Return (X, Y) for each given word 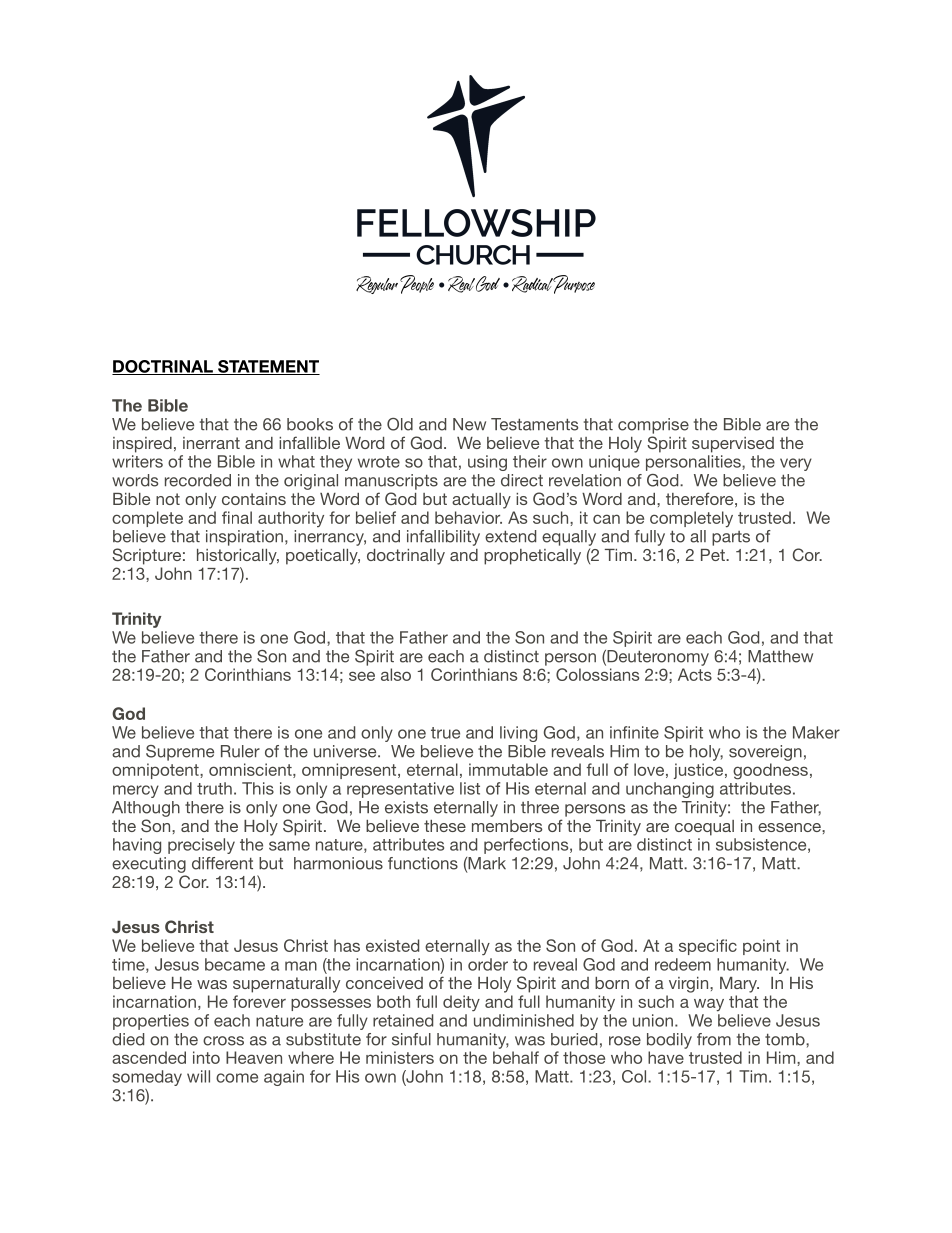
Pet (714, 555)
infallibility (443, 538)
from (714, 1039)
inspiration (244, 538)
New (469, 424)
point (761, 947)
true (445, 733)
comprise (653, 426)
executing (149, 865)
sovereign (765, 753)
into (206, 1057)
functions (423, 863)
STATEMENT (268, 367)
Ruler (240, 751)
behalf (516, 1057)
